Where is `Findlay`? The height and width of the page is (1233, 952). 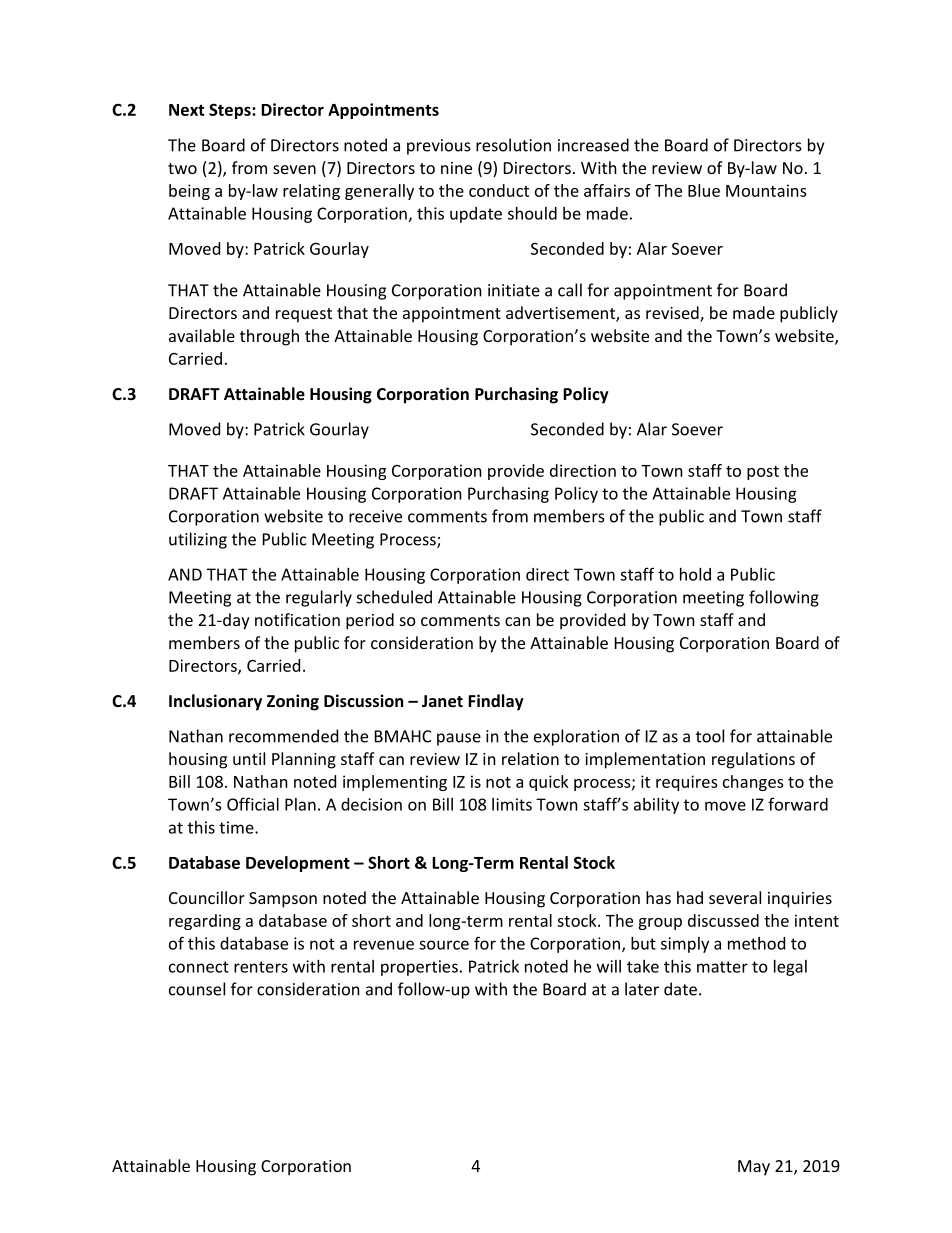
Findlay is located at coordinates (496, 702).
